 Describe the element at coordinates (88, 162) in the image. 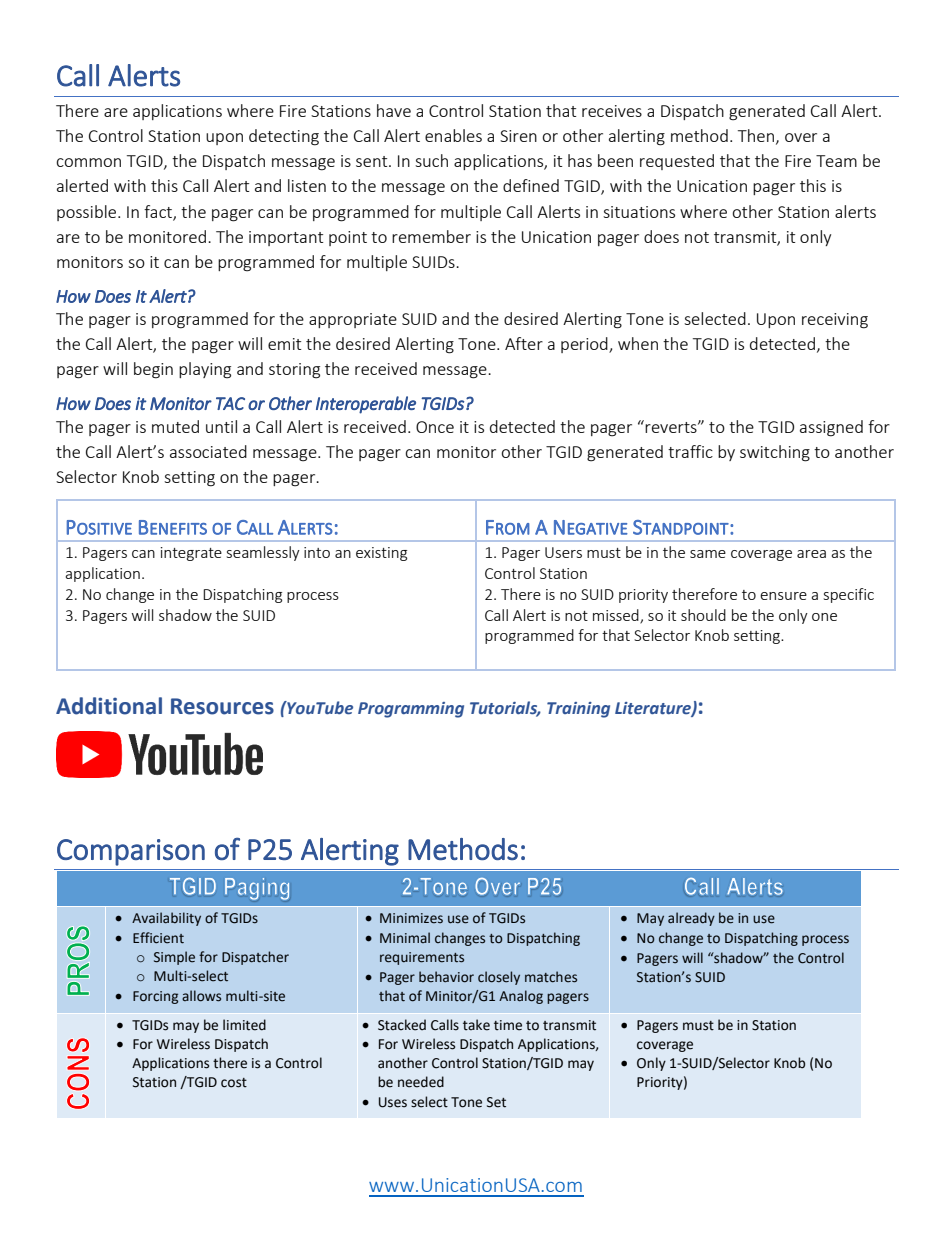

I see `common` at that location.
